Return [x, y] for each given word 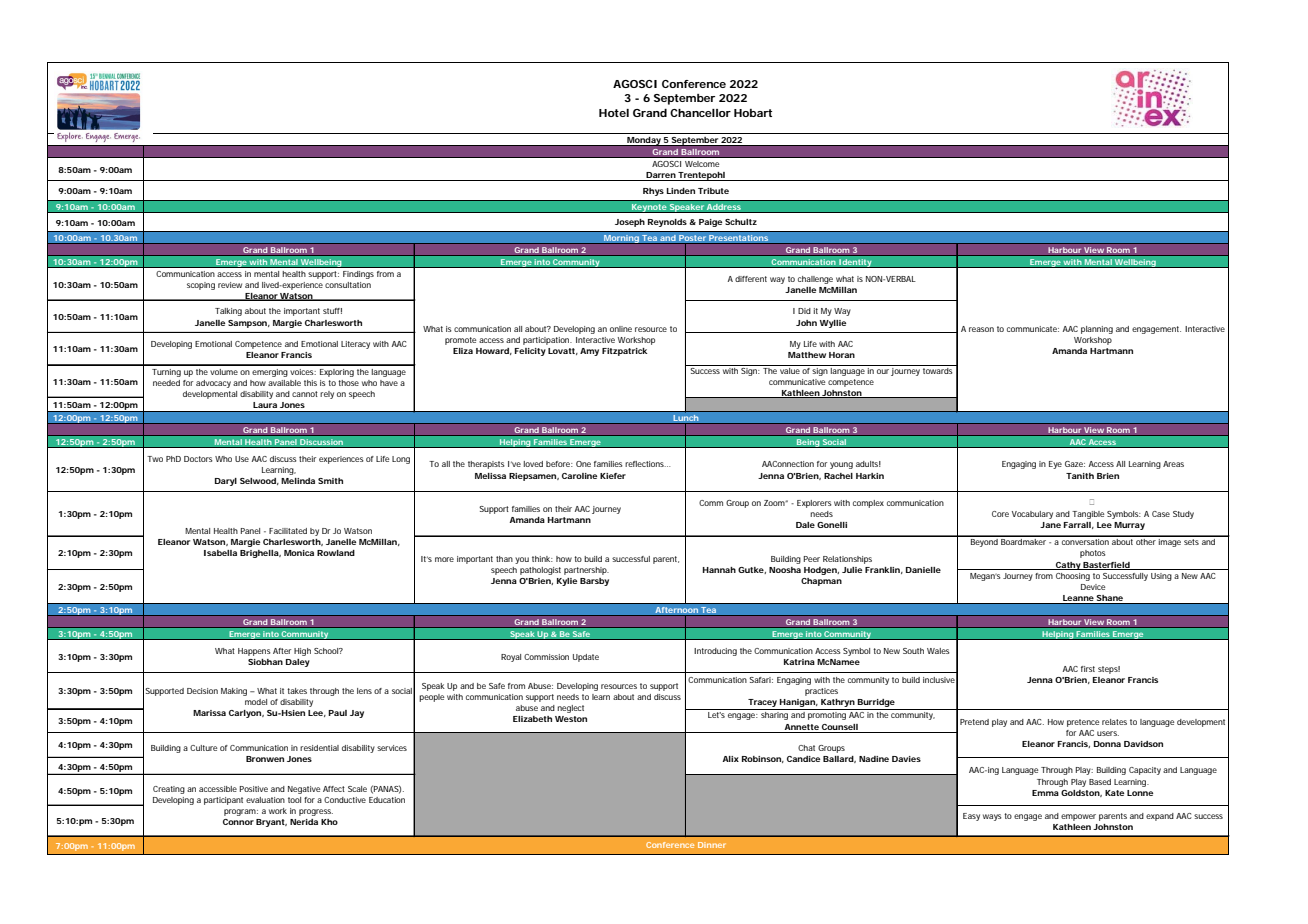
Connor [238, 822]
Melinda [298, 481]
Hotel [614, 113]
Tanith [1080, 476]
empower [1078, 817]
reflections [645, 464]
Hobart [753, 113]
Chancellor [700, 113]
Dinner [712, 845]
